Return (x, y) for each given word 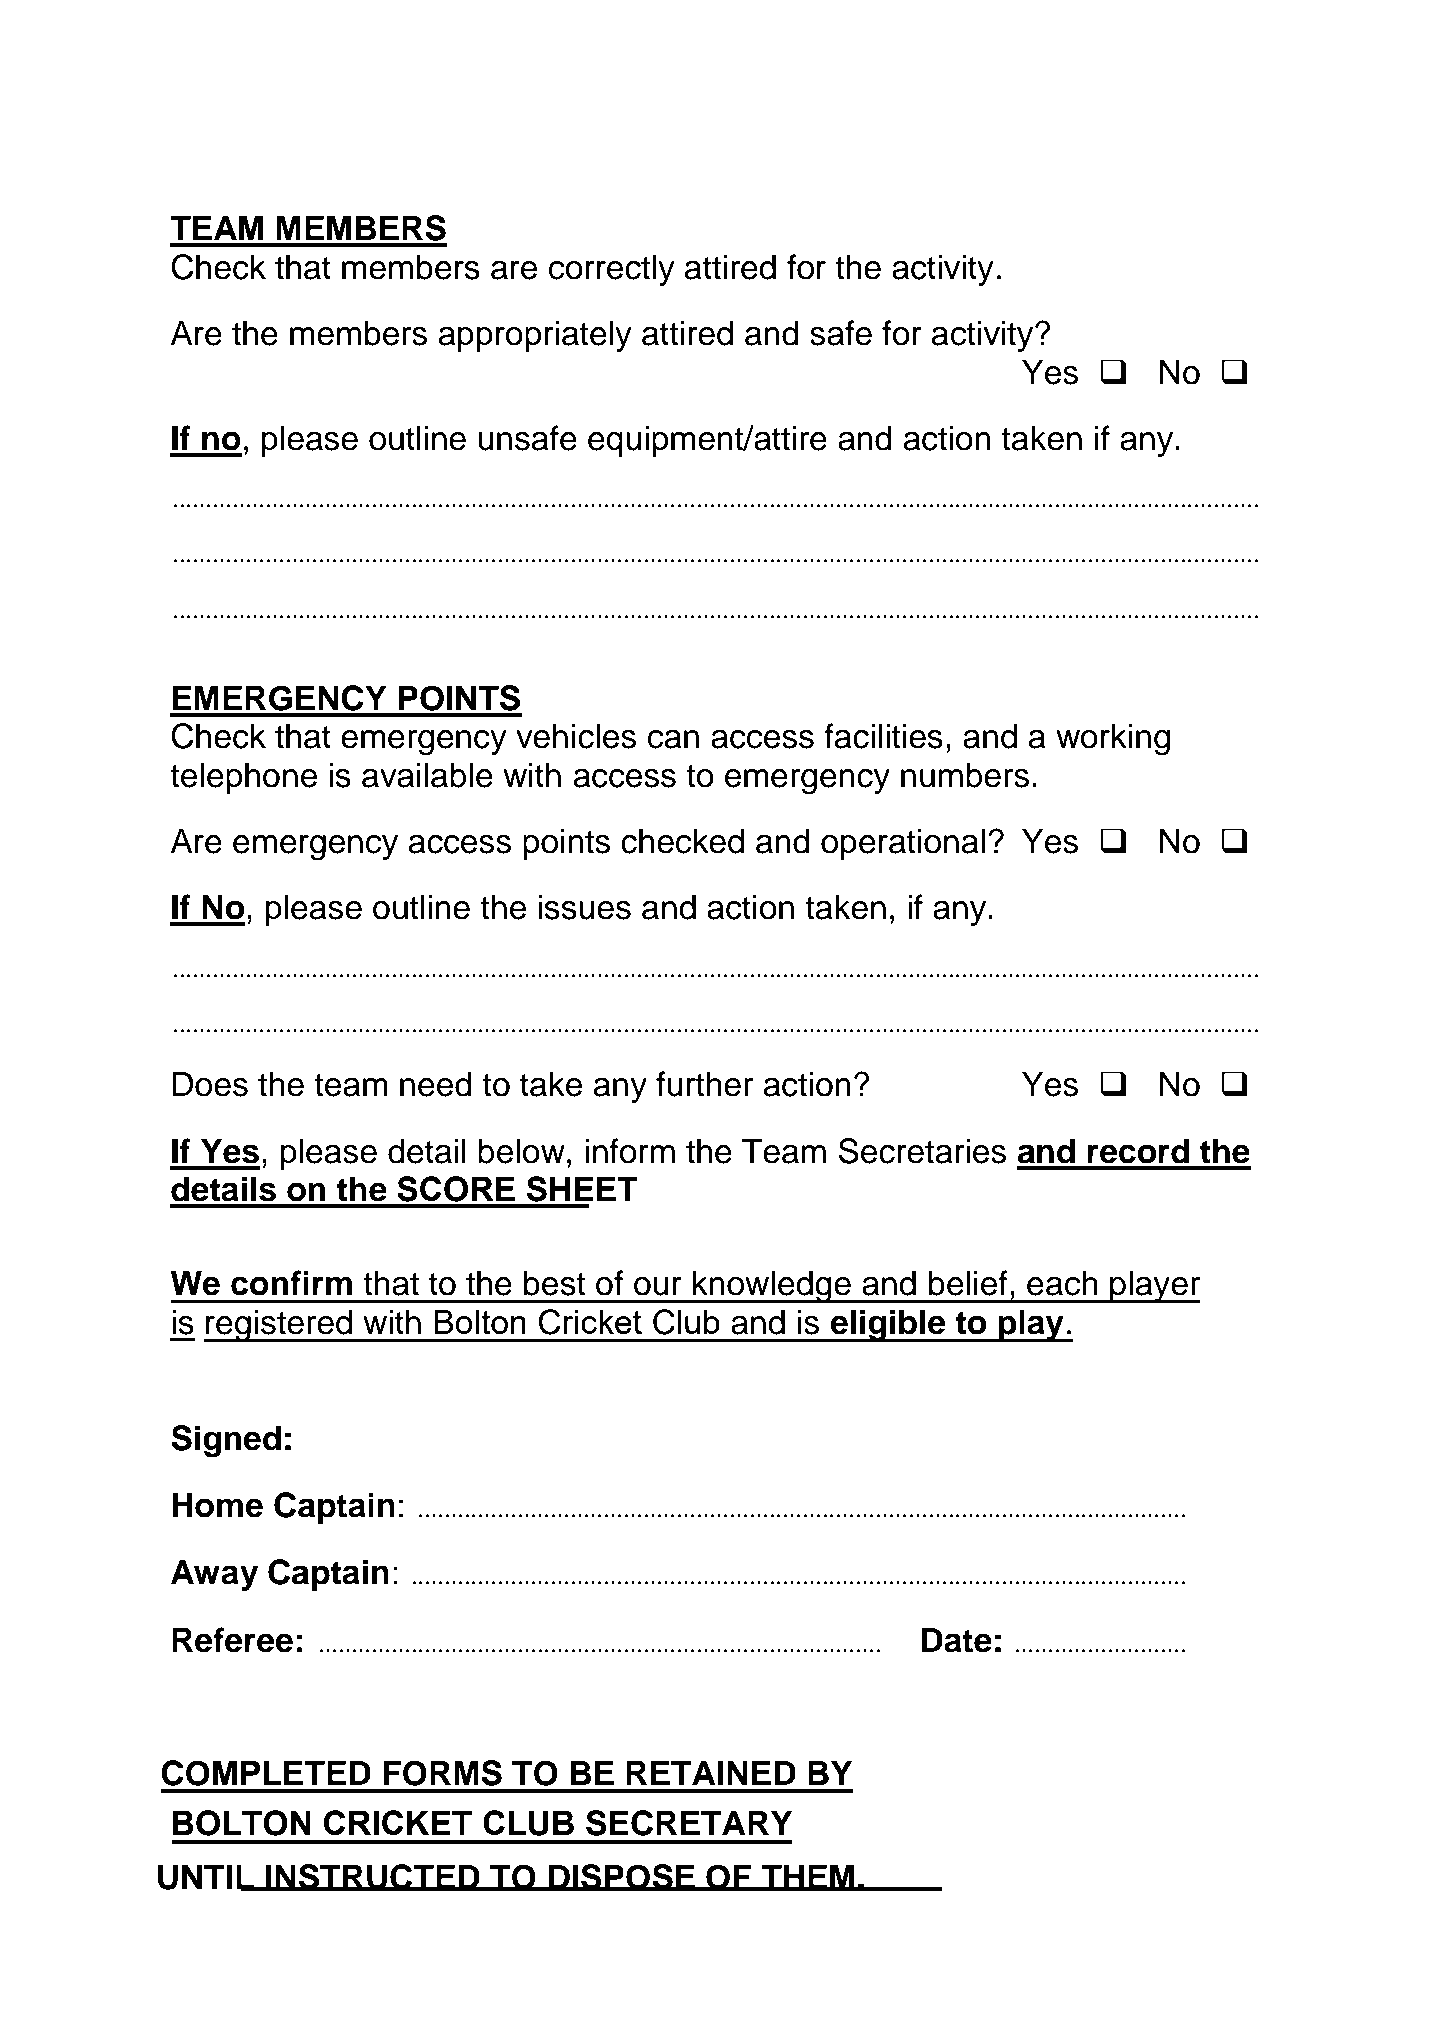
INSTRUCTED (373, 1877)
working (1113, 739)
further (704, 1084)
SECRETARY (689, 1823)
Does (210, 1084)
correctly (612, 270)
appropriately (535, 336)
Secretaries (922, 1151)
